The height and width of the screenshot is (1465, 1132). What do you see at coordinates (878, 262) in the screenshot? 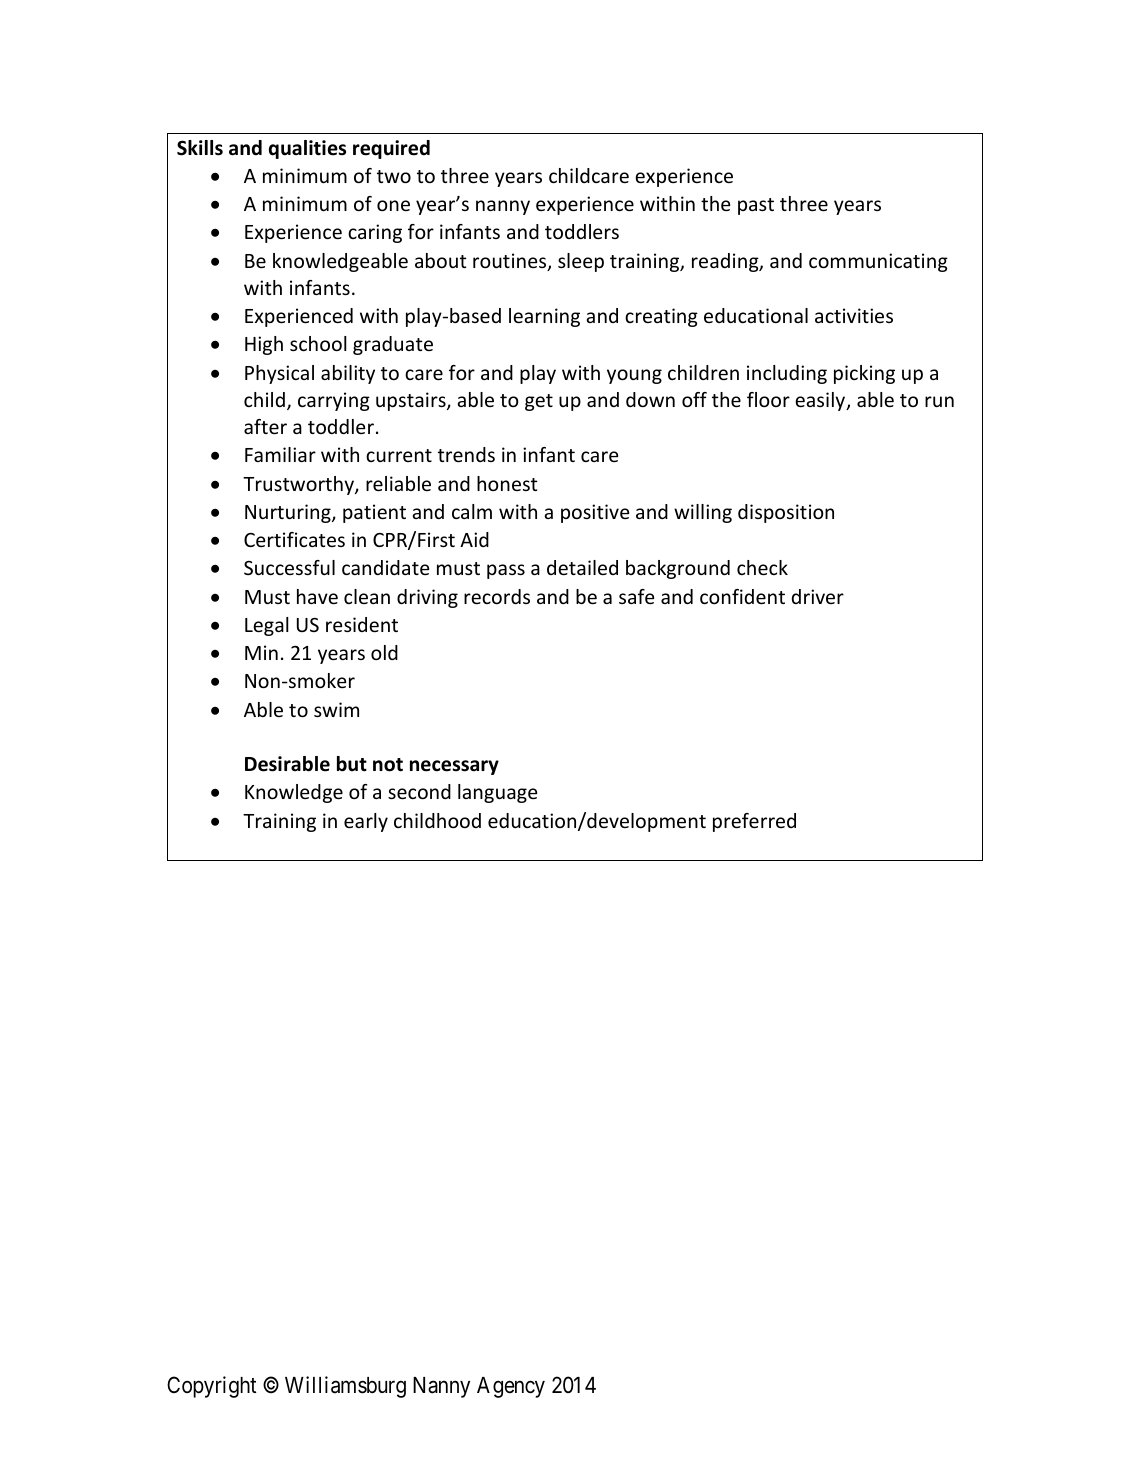
I see `communicating` at bounding box center [878, 262].
